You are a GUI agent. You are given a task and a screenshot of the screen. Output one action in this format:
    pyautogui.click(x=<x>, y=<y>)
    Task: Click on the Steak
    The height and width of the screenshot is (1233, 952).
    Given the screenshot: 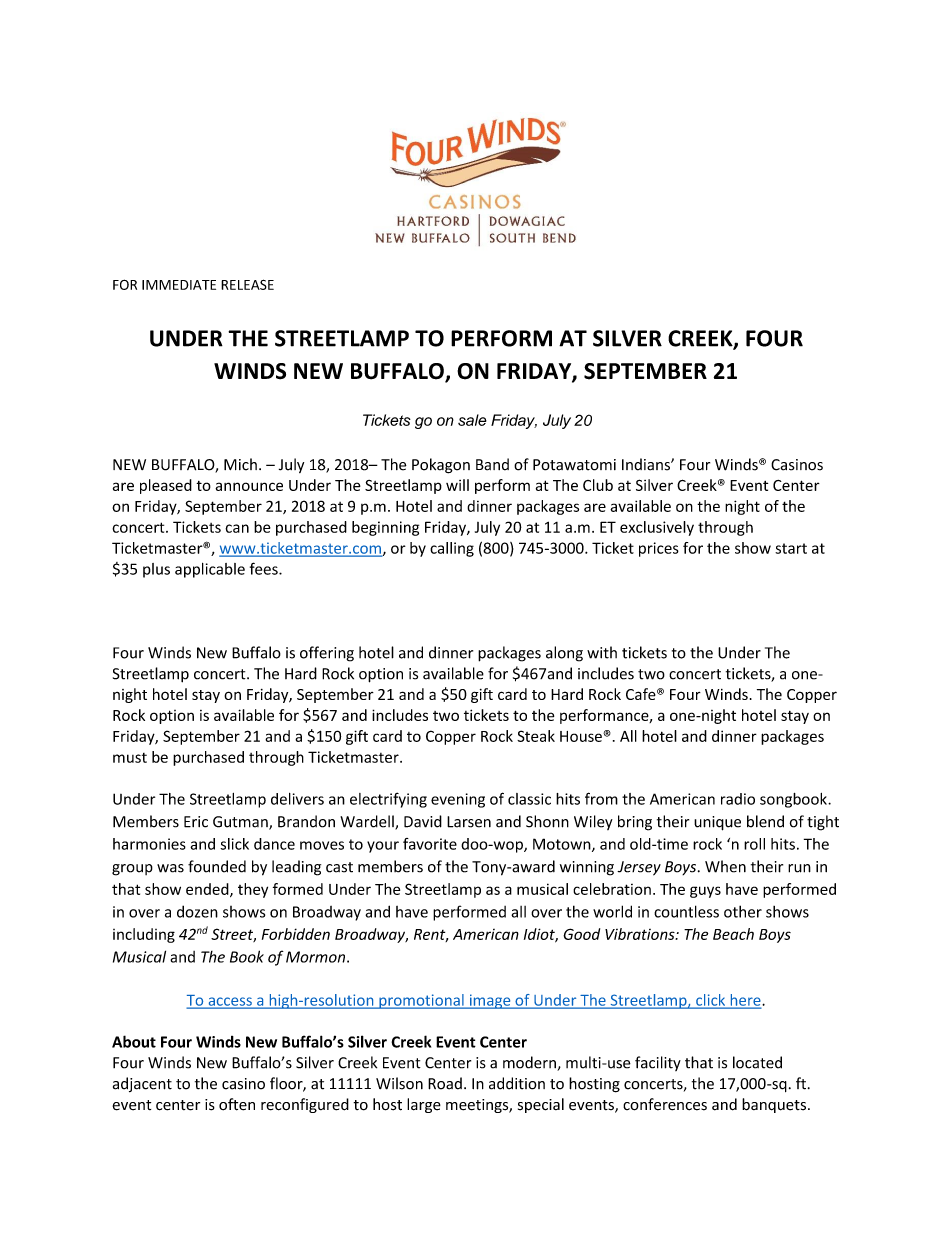 What is the action you would take?
    pyautogui.click(x=536, y=736)
